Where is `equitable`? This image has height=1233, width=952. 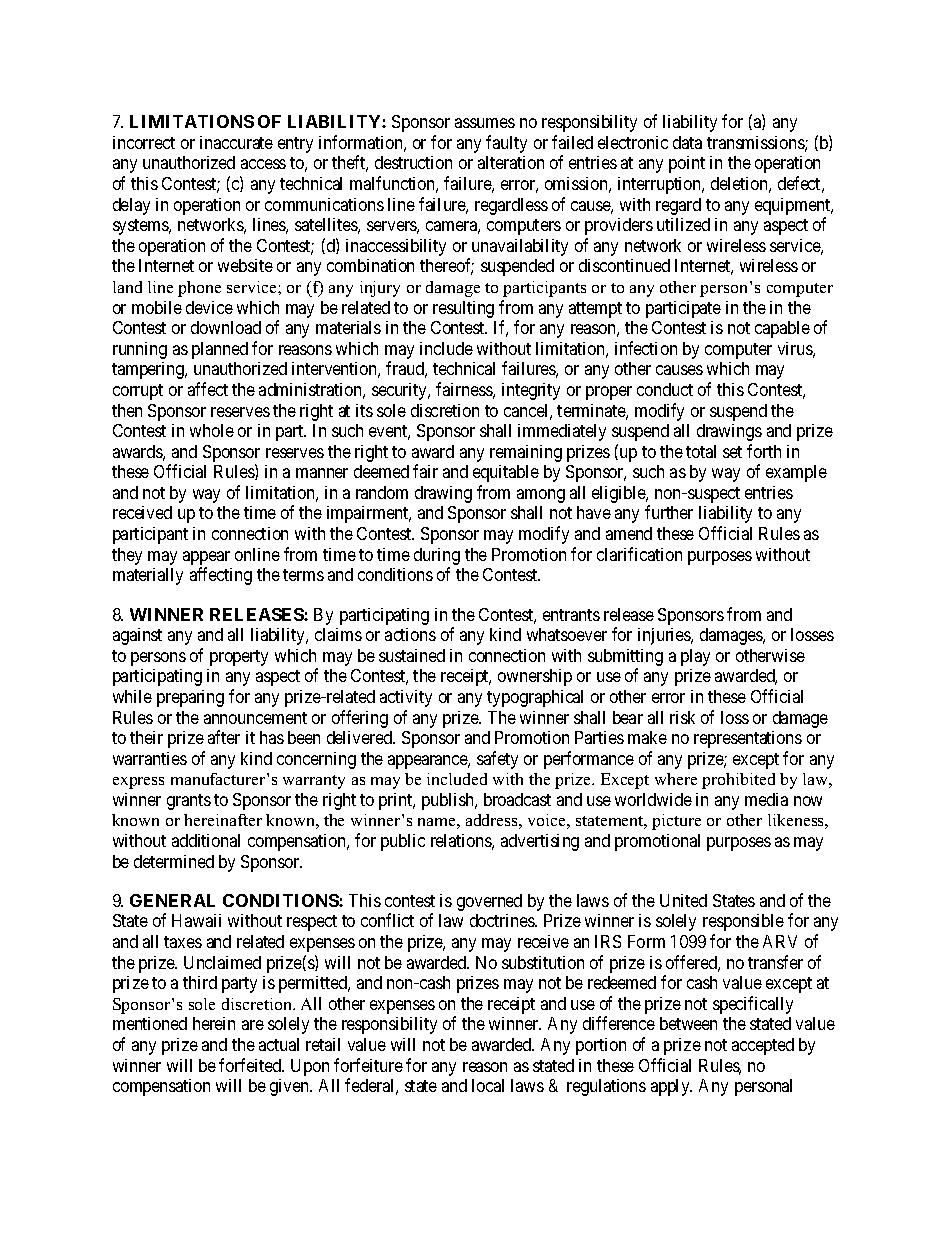
equitable is located at coordinates (506, 473).
